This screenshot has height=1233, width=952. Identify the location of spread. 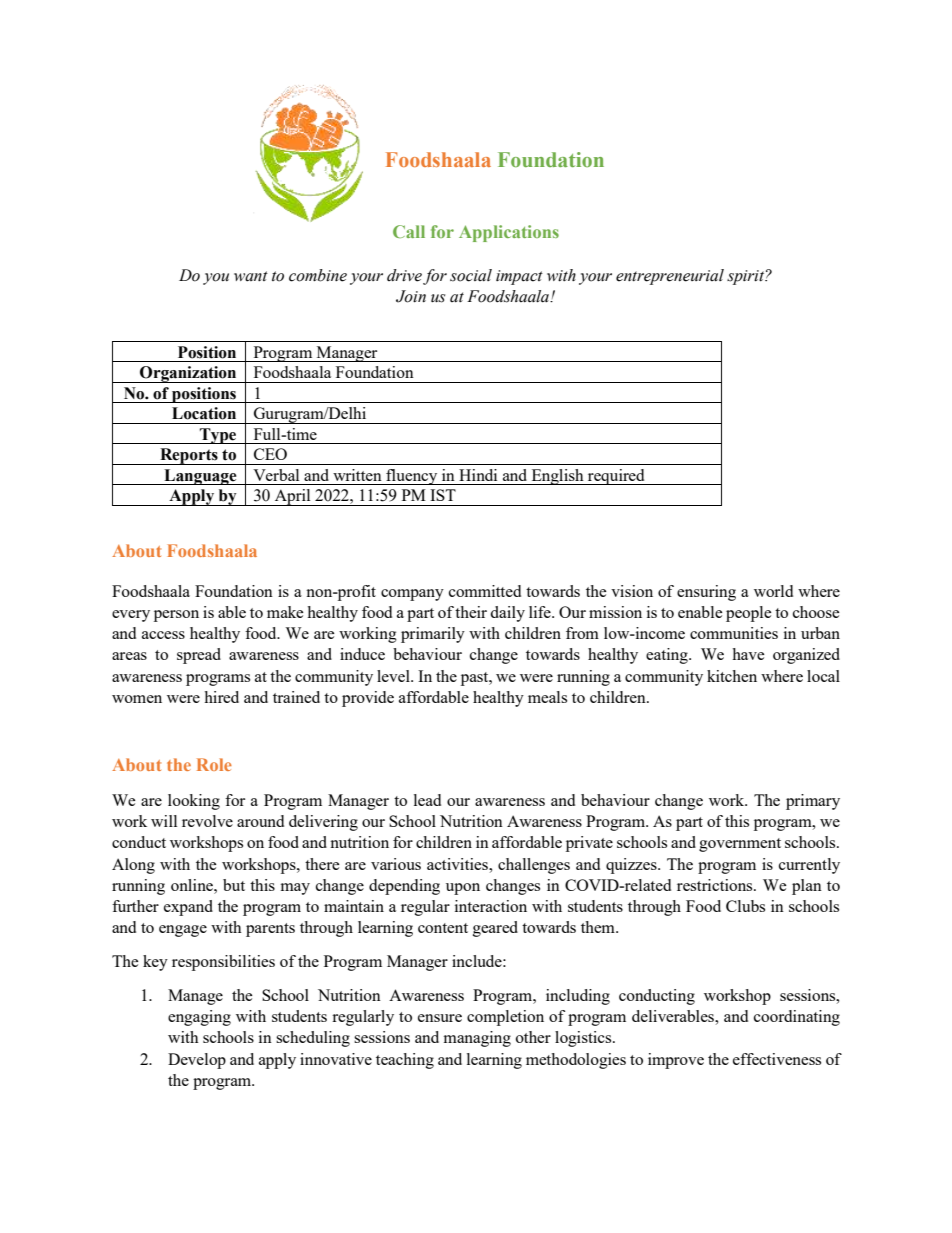
(199, 656).
